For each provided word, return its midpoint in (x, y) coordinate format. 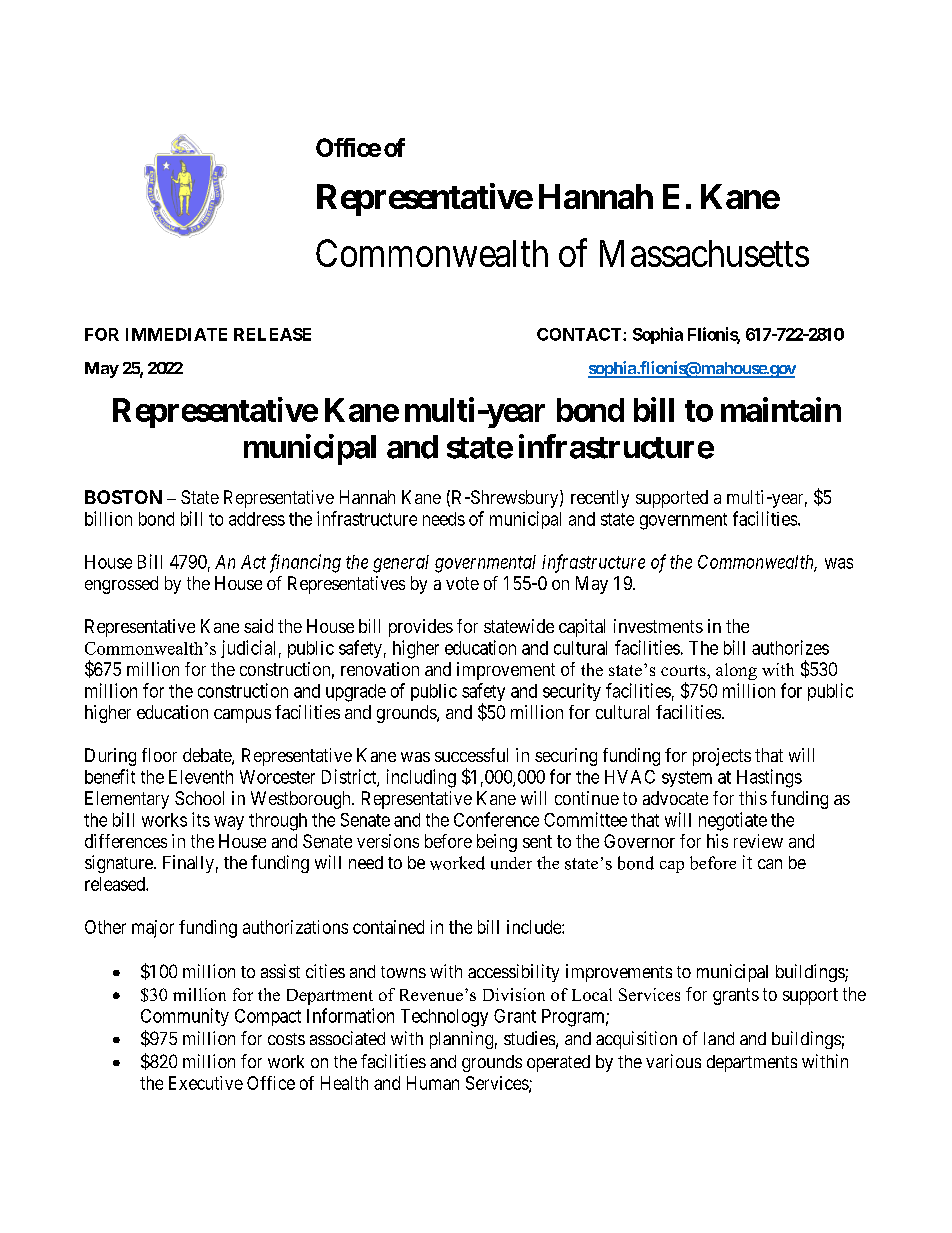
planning (461, 1040)
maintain (781, 409)
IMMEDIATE (176, 334)
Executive (206, 1083)
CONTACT (580, 334)
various (673, 1061)
